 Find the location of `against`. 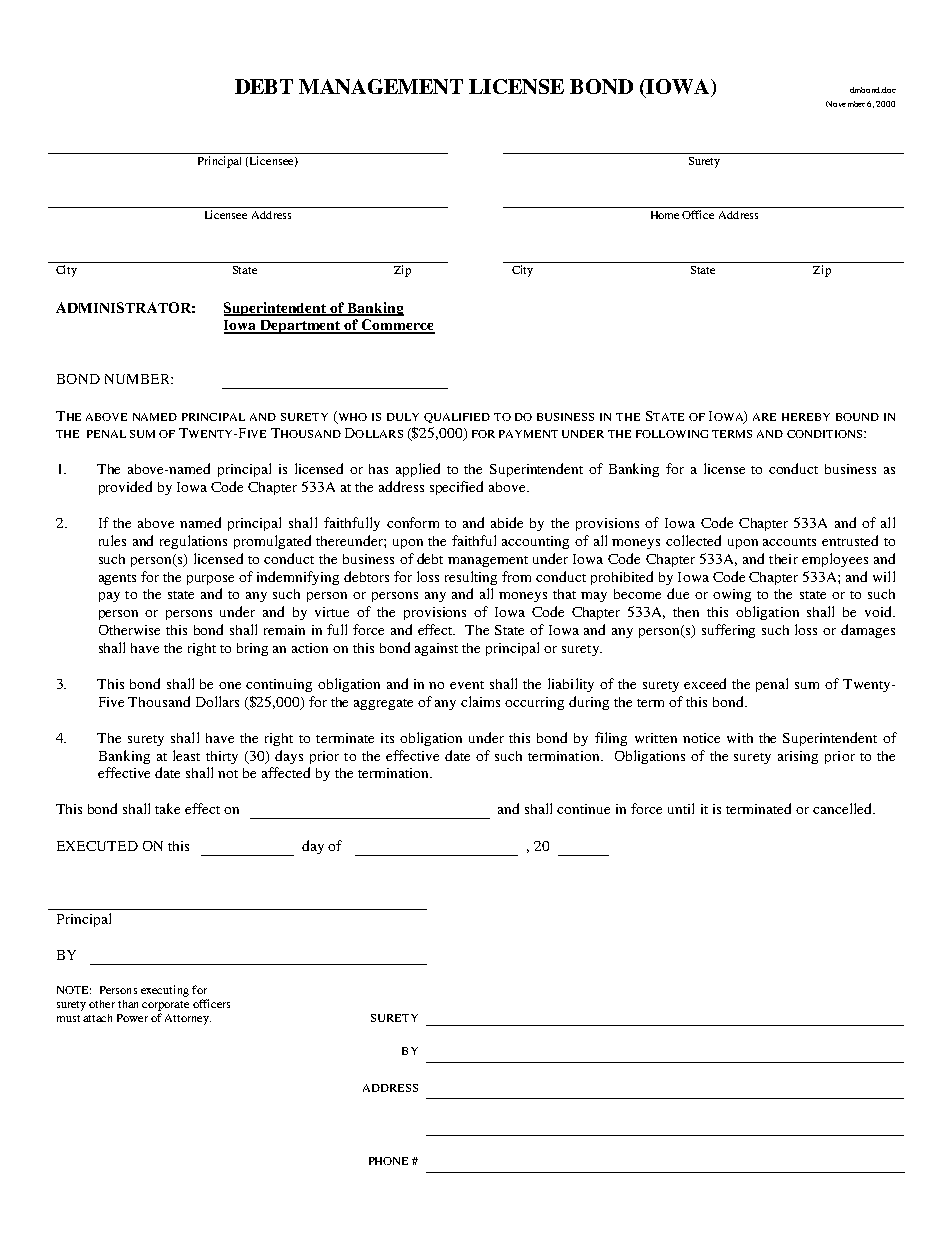

against is located at coordinates (436, 649).
